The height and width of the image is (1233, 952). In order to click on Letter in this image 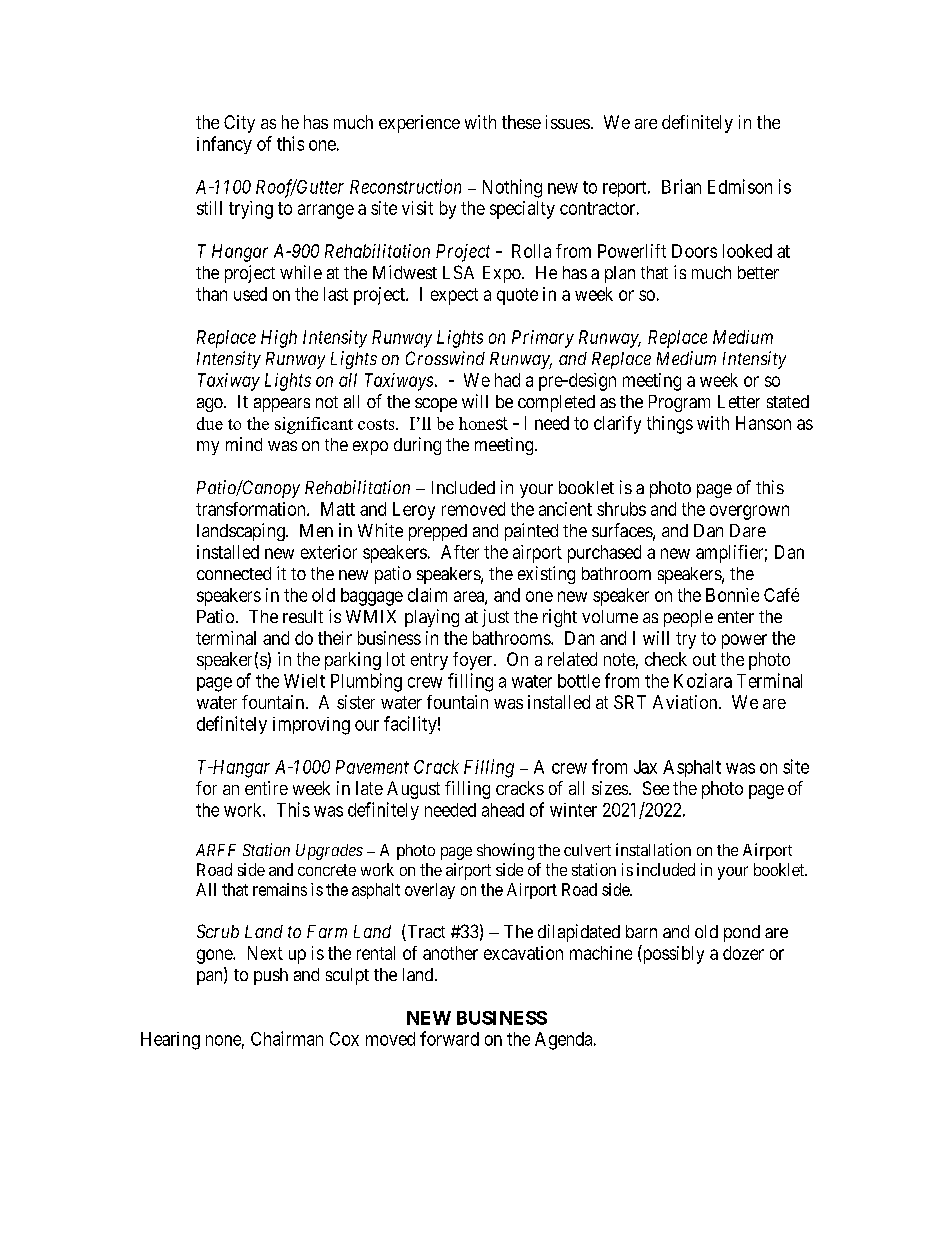, I will do `click(739, 401)`.
